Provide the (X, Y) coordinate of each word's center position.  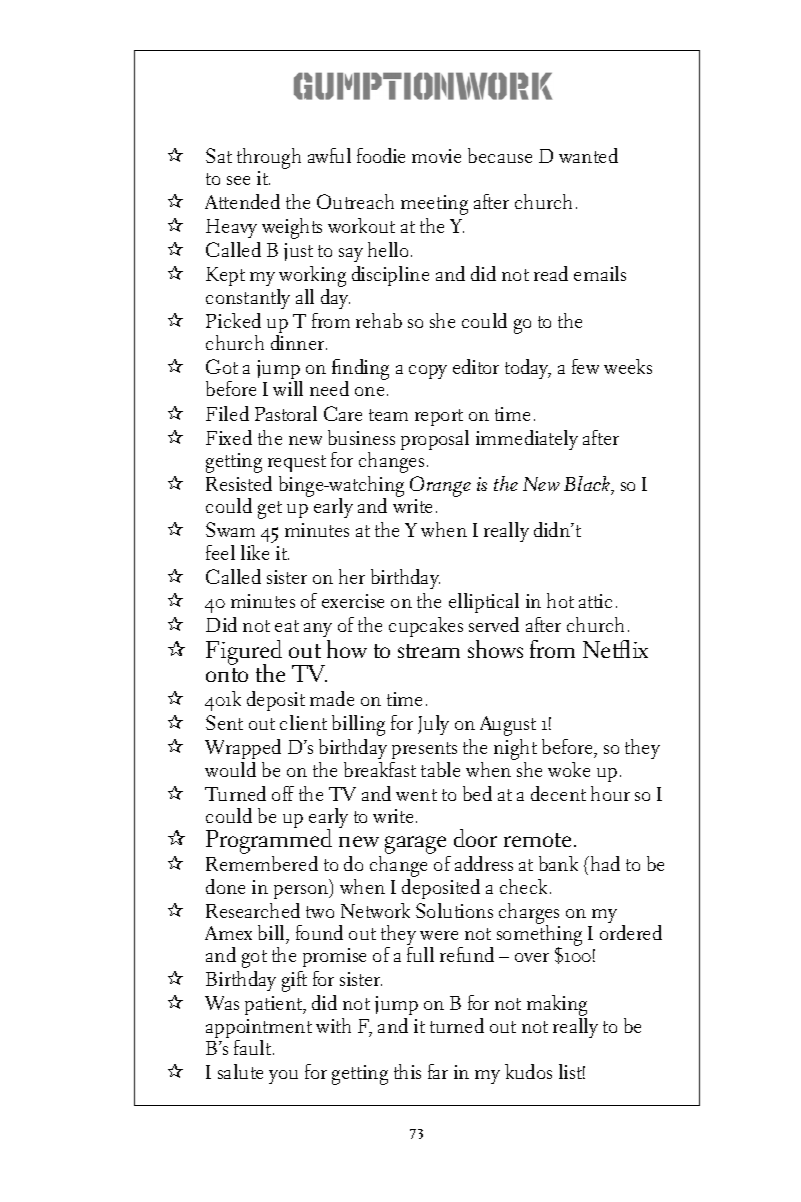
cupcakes (426, 627)
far (438, 1071)
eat (287, 626)
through (269, 158)
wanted (588, 155)
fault (254, 1047)
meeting (434, 205)
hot (560, 600)
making (557, 1007)
